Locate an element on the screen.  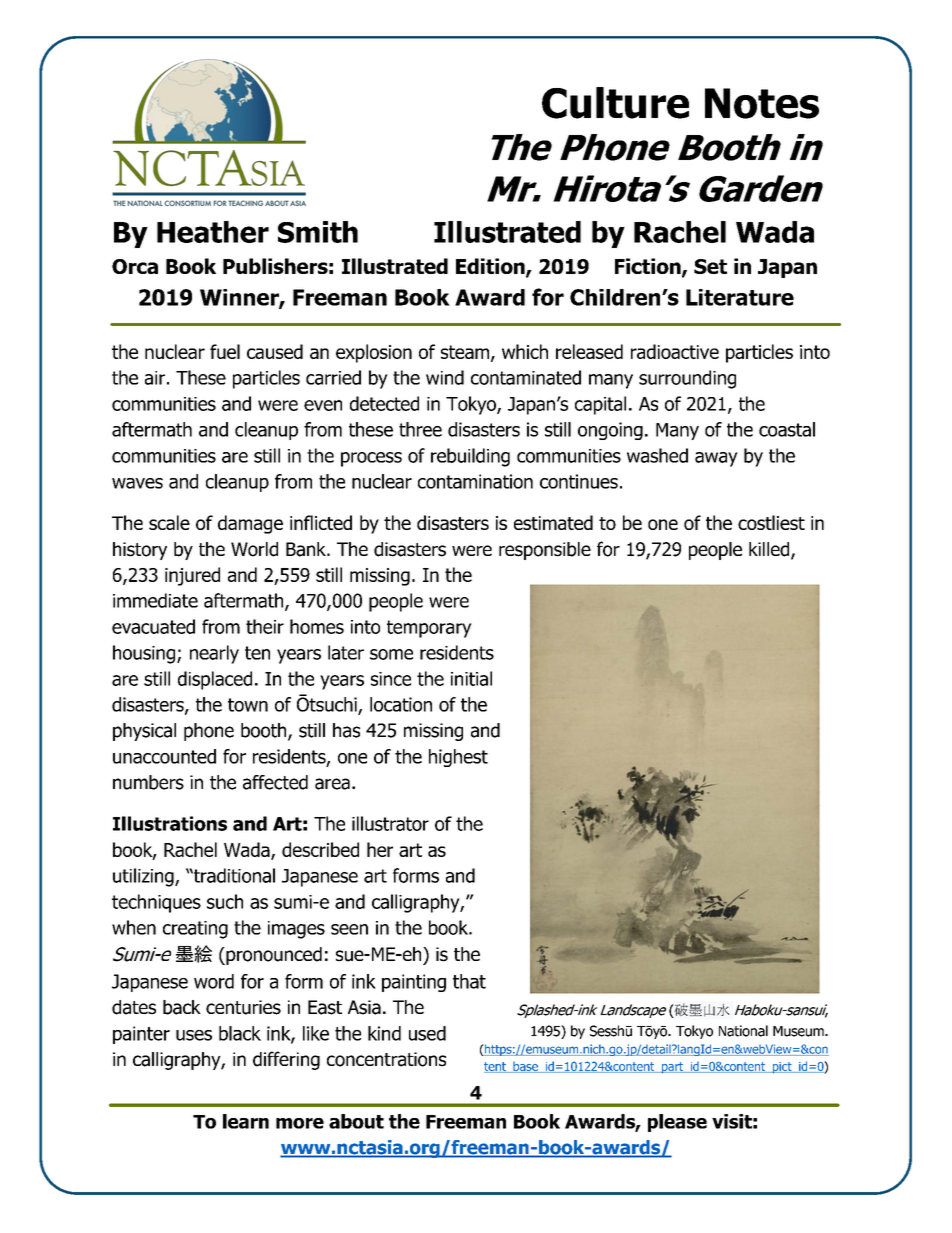
injured is located at coordinates (192, 576).
